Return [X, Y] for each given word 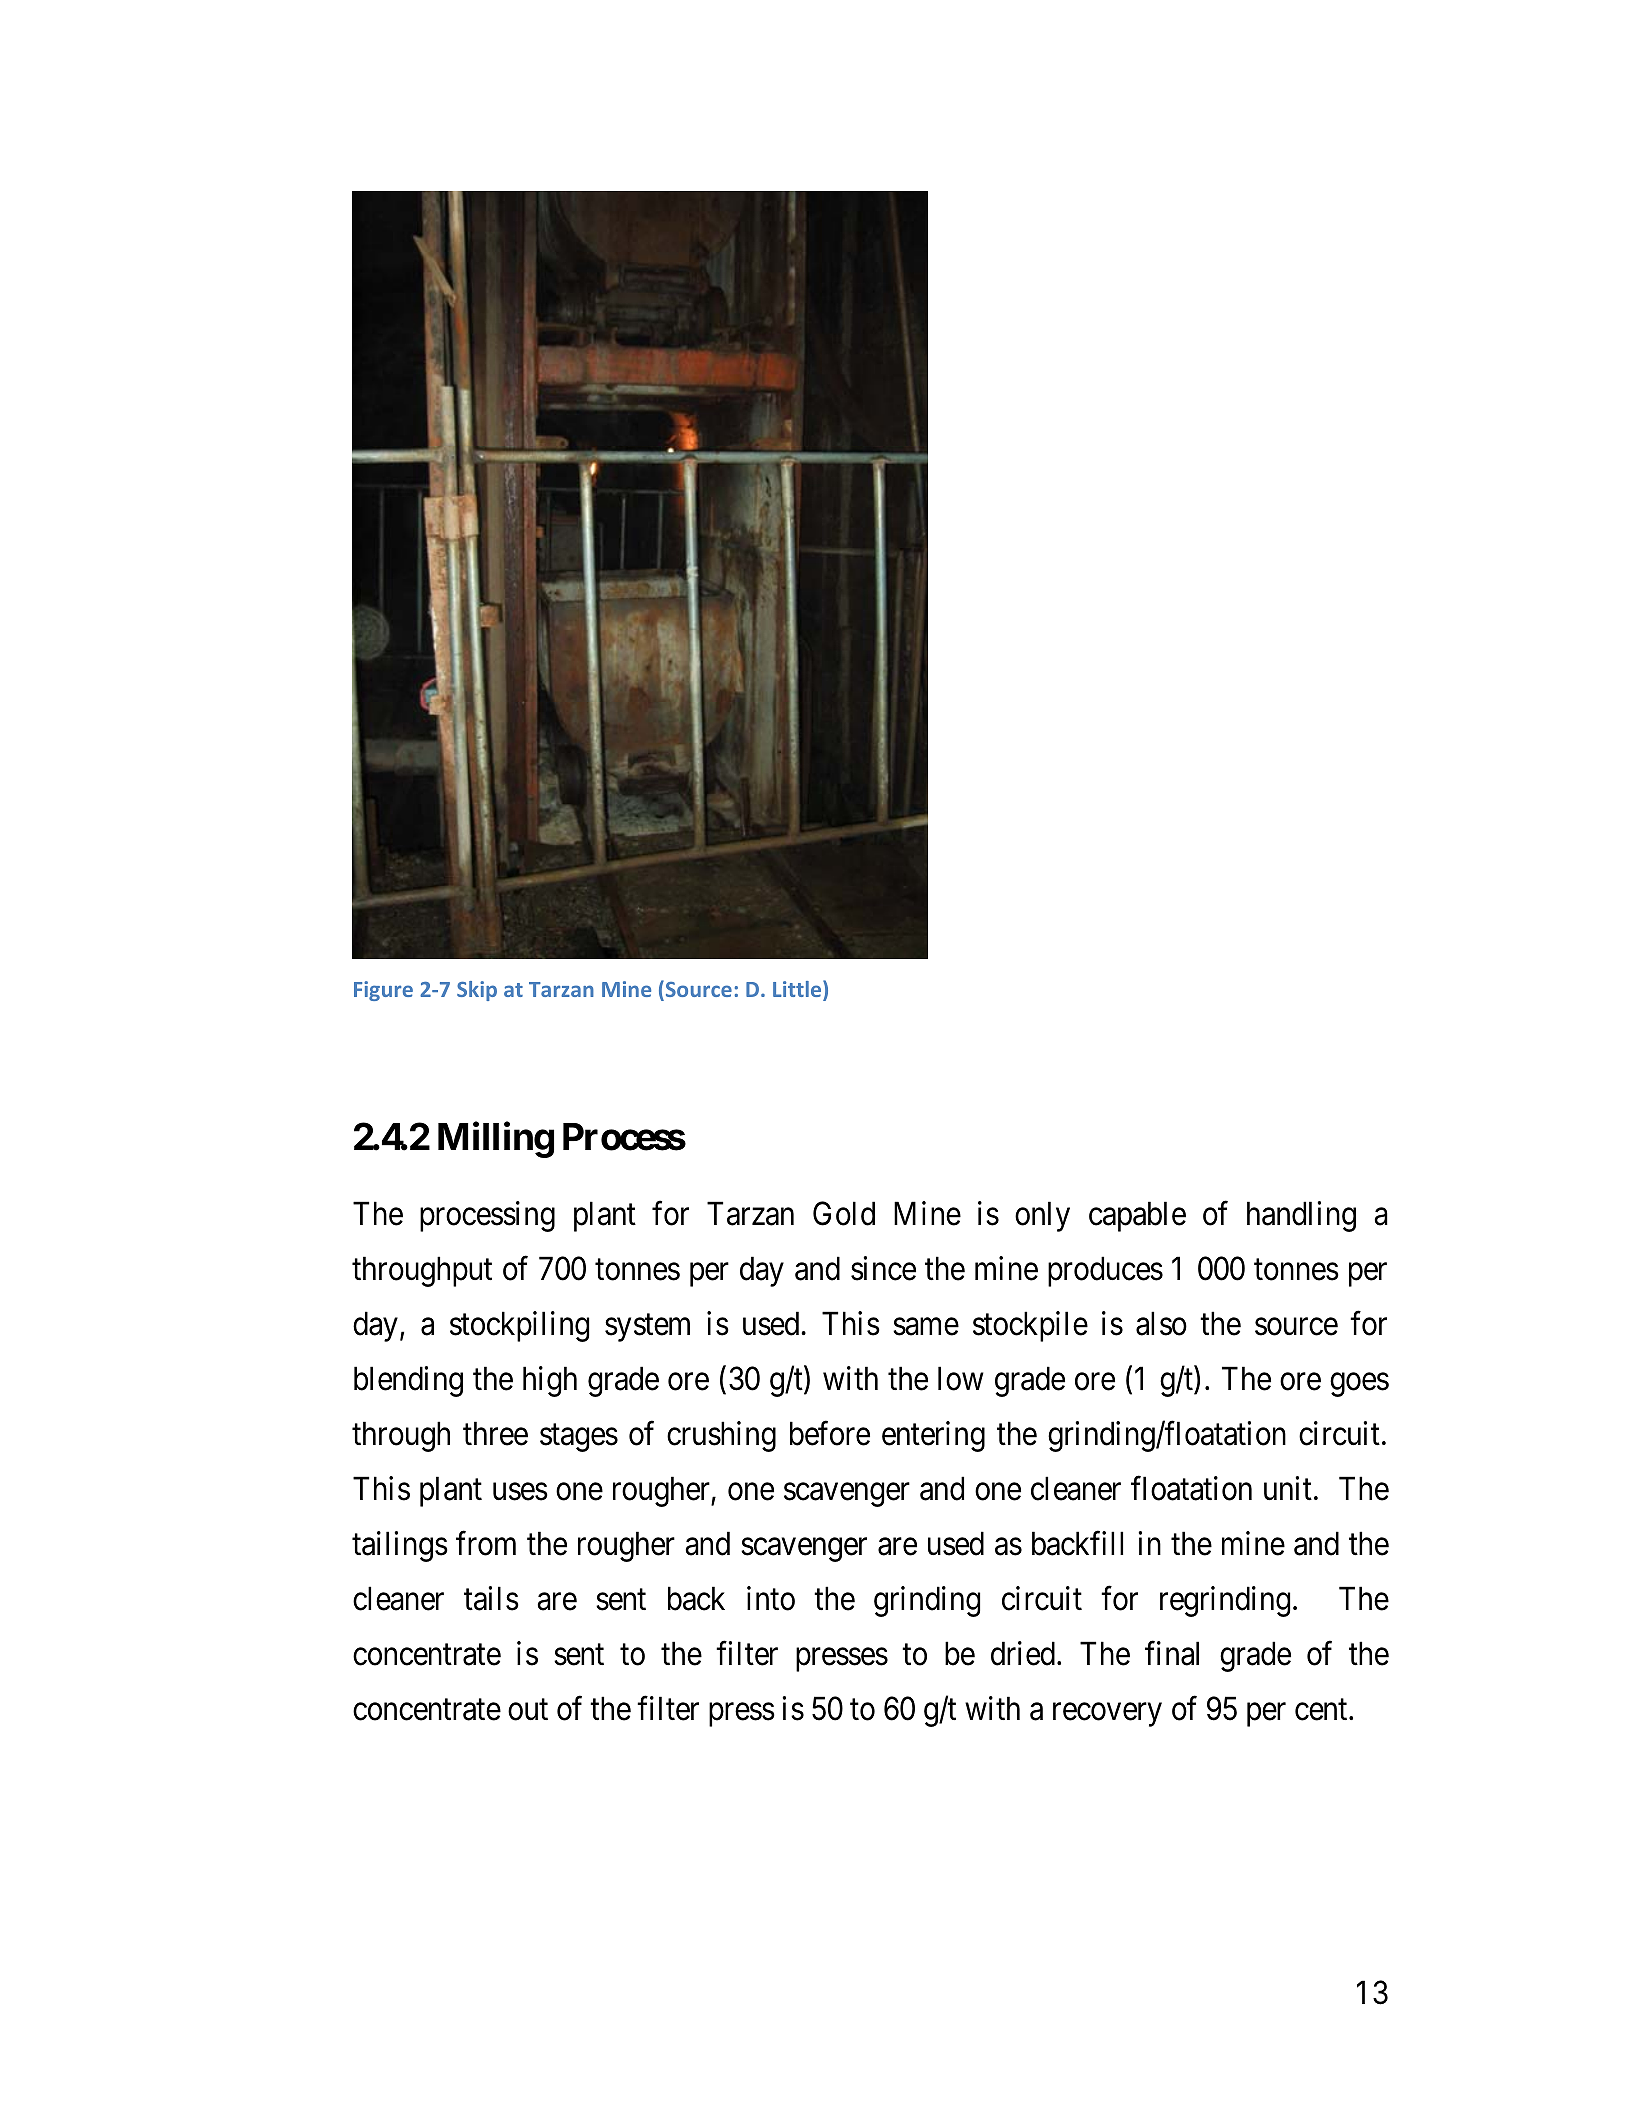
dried [1024, 1653]
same [926, 1327]
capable [1137, 1216]
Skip [477, 991]
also [1161, 1323]
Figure [383, 991]
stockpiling [519, 1326]
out [528, 1710]
